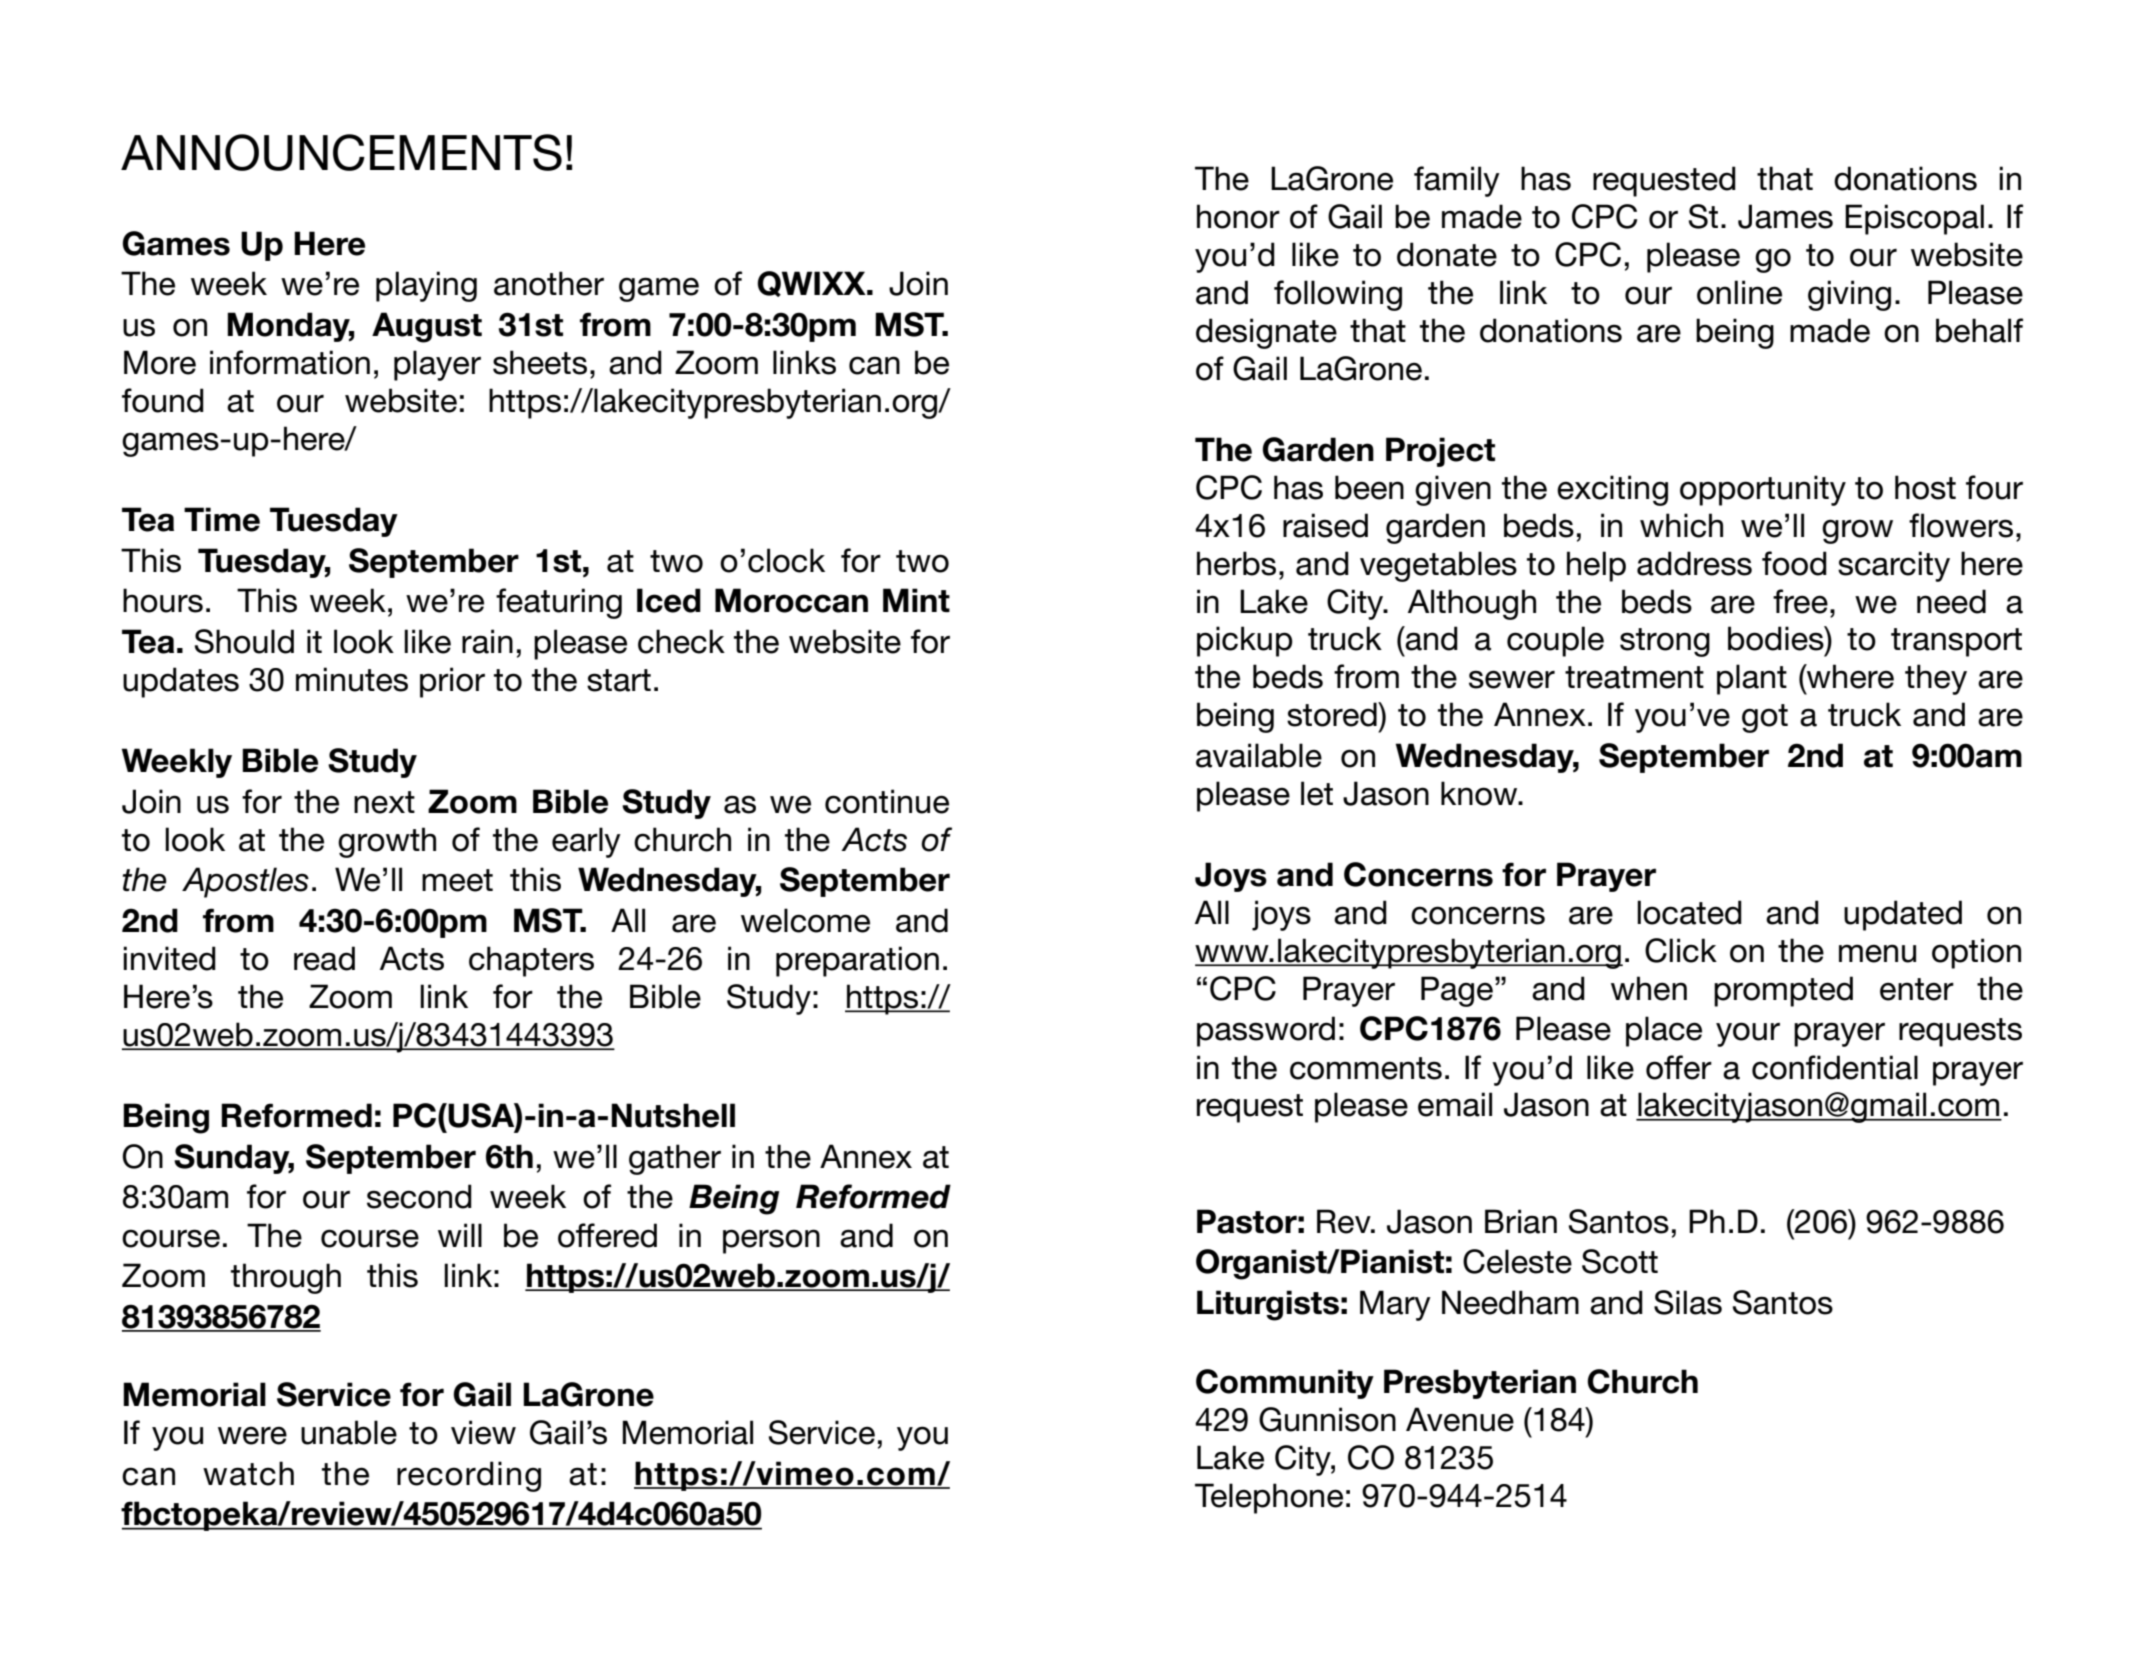  What do you see at coordinates (1689, 912) in the screenshot?
I see `located` at bounding box center [1689, 912].
